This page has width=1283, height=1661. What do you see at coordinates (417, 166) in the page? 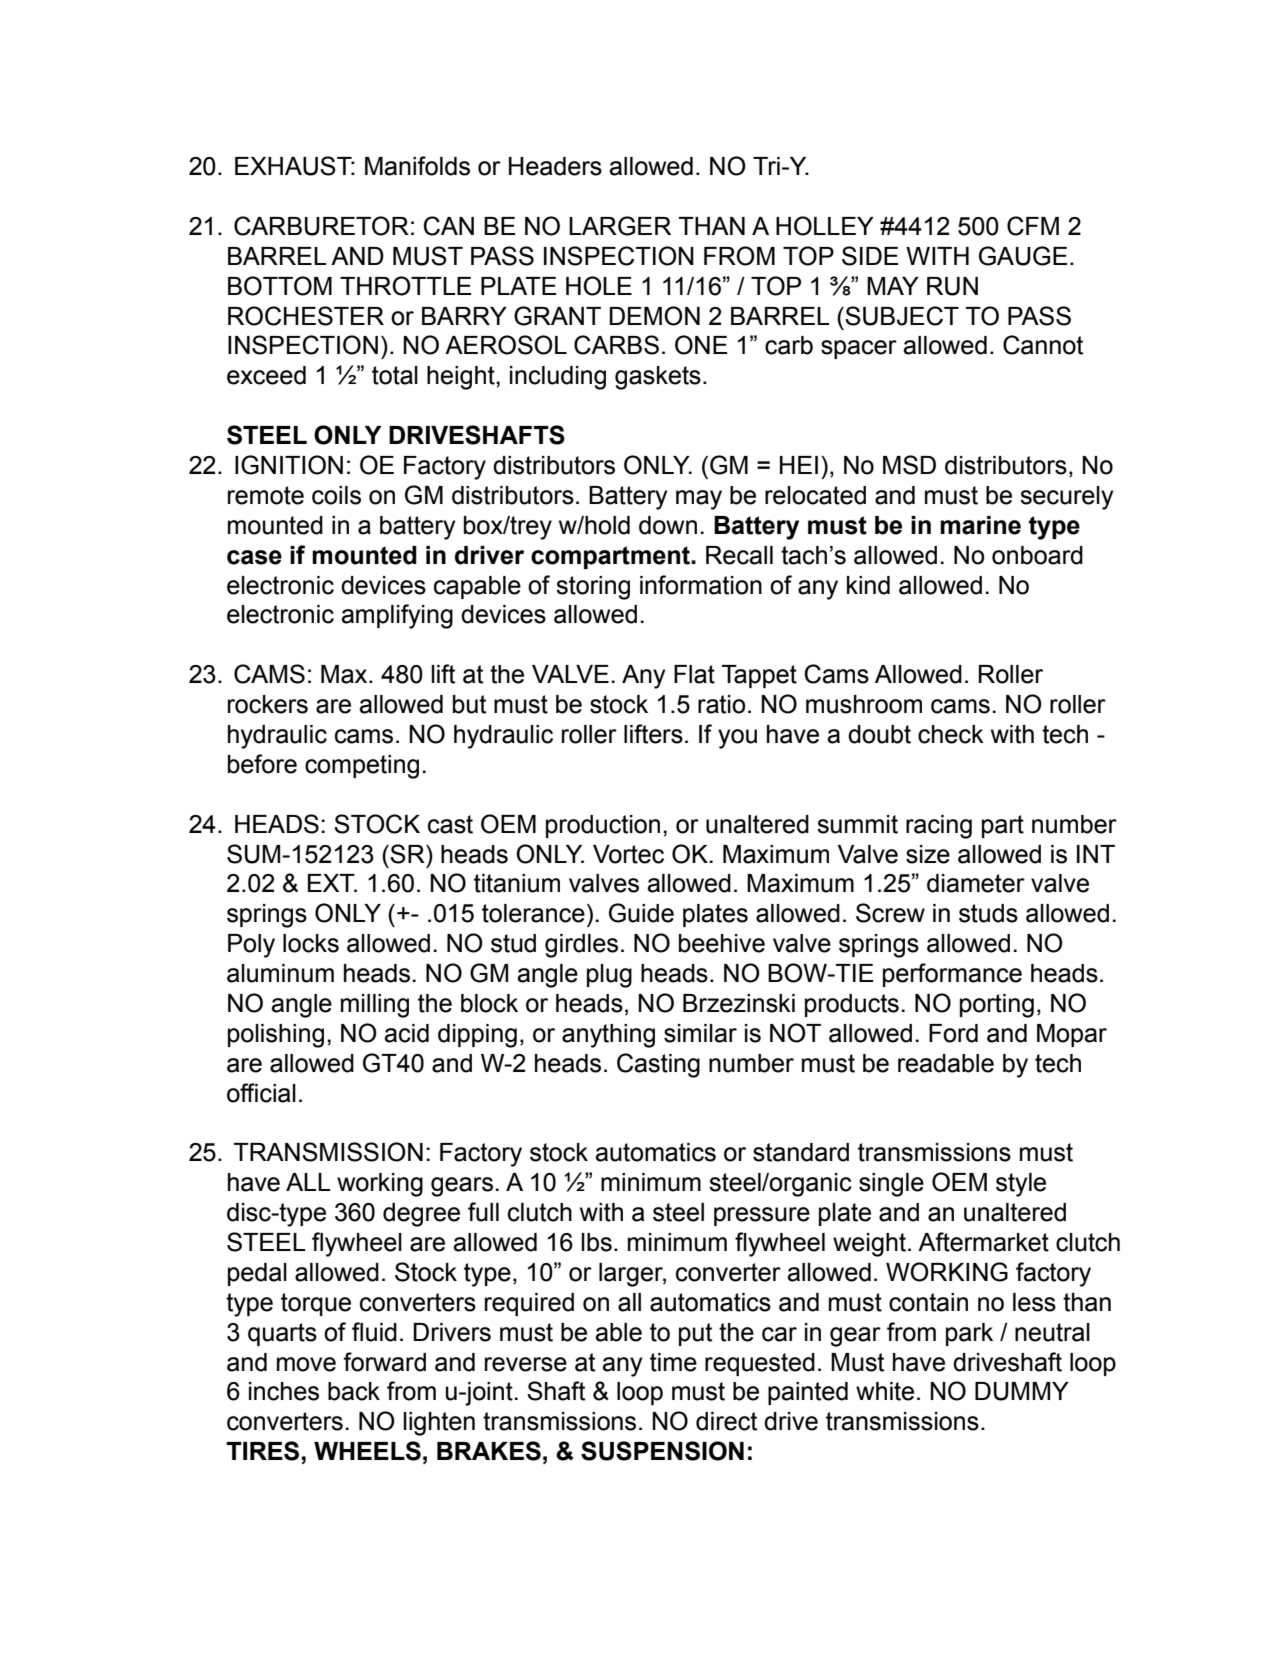
I see `Manifolds` at bounding box center [417, 166].
